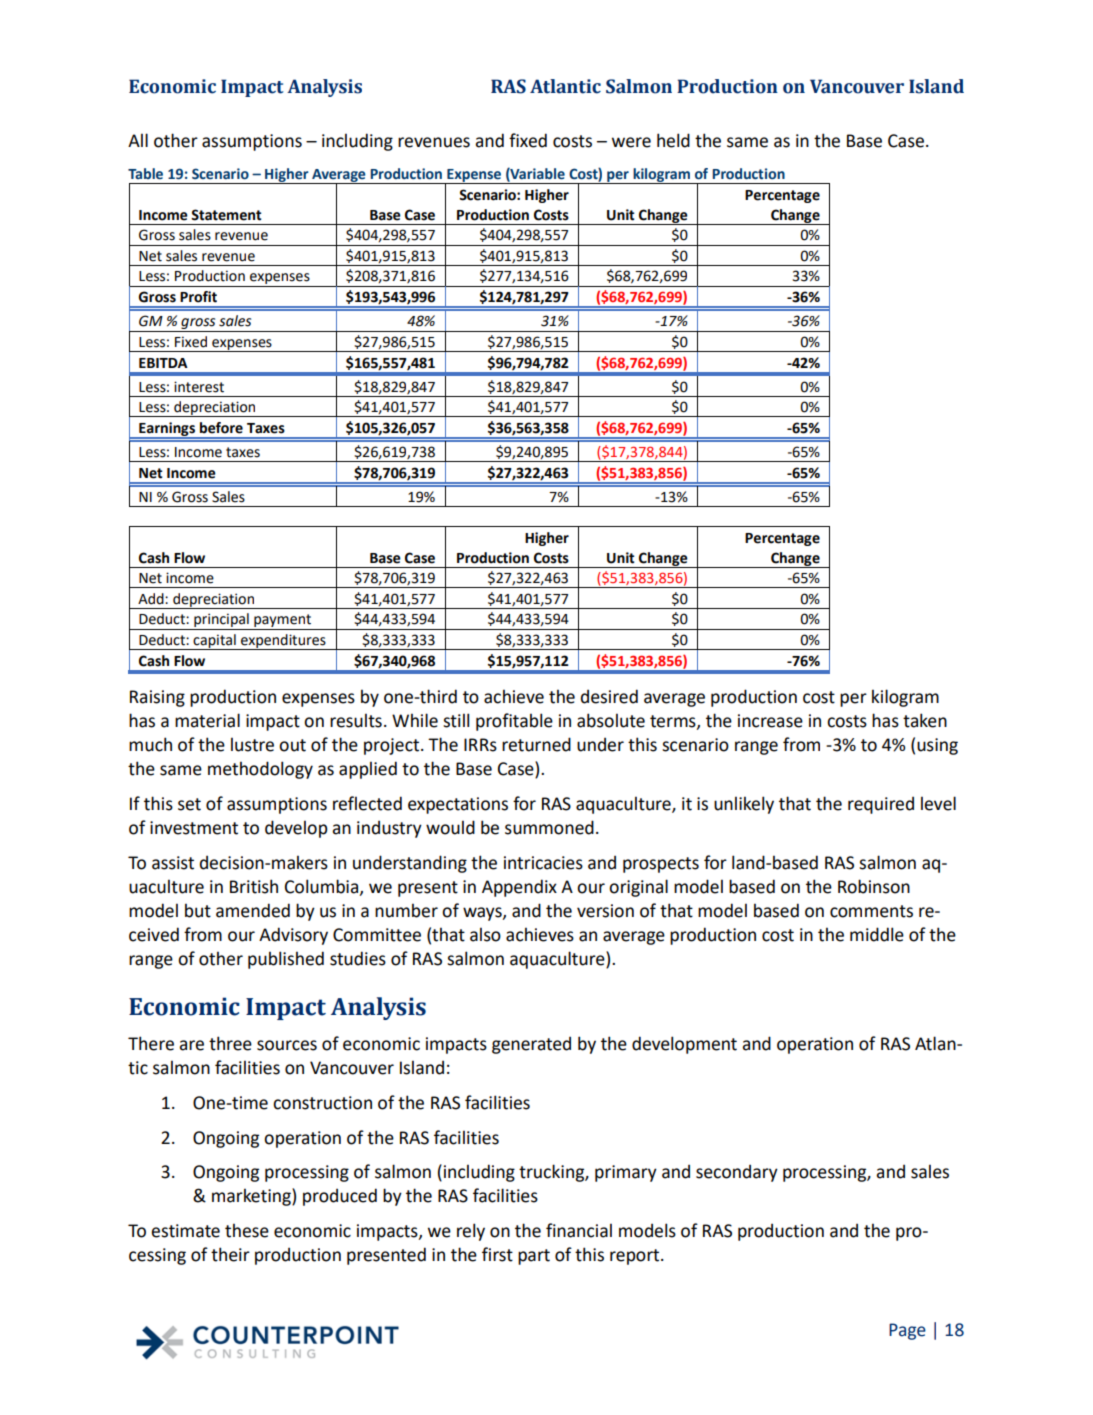 Image resolution: width=1093 pixels, height=1415 pixels. I want to click on returned, so click(536, 744).
